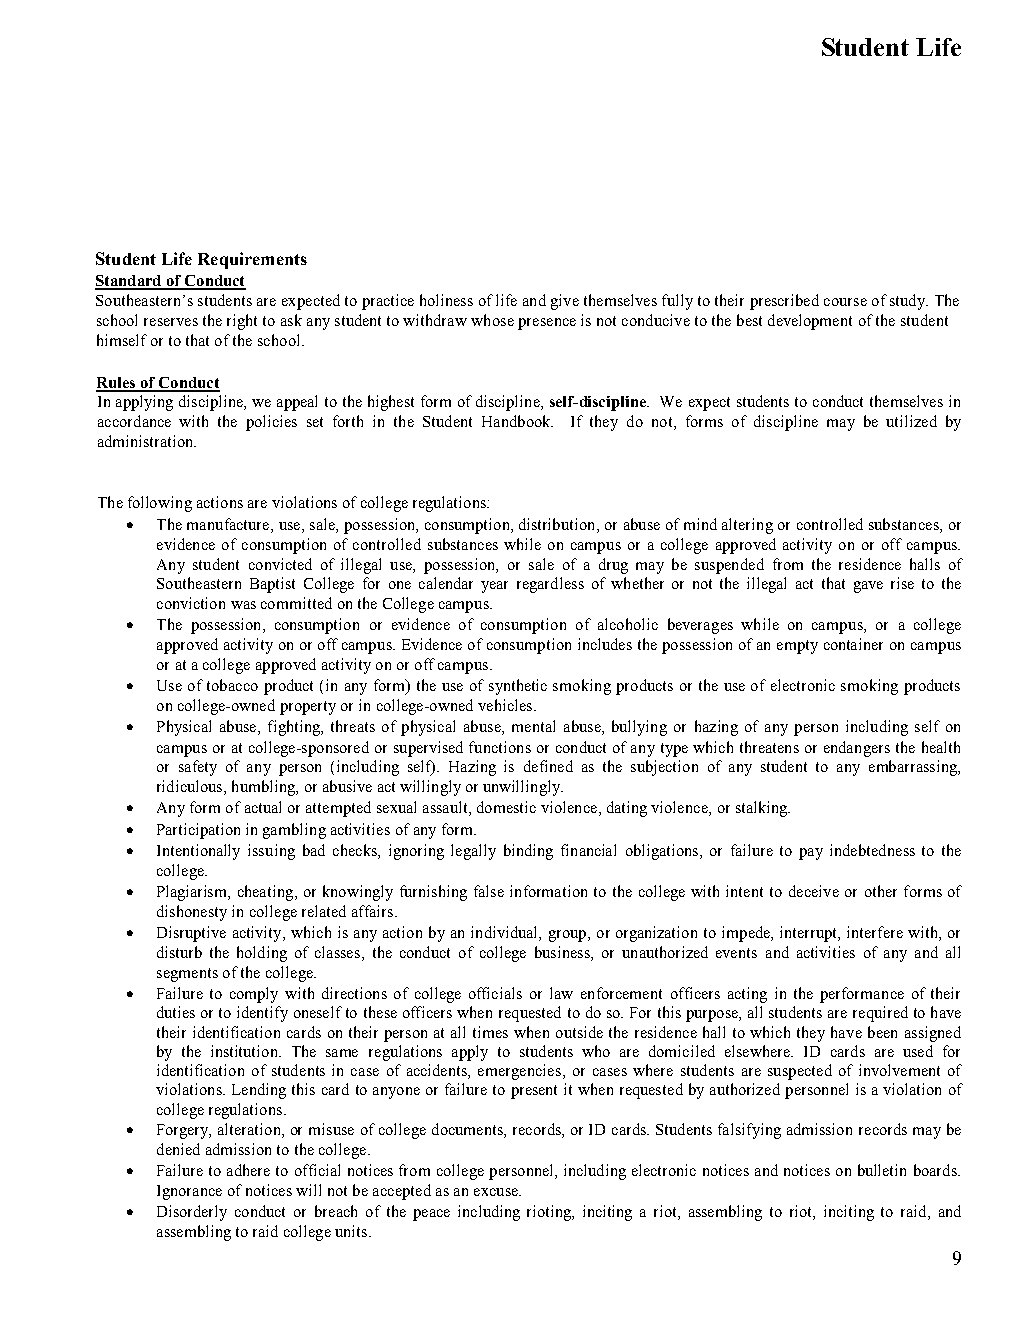 This image has height=1323, width=1022. What do you see at coordinates (198, 768) in the image?
I see `safety` at bounding box center [198, 768].
